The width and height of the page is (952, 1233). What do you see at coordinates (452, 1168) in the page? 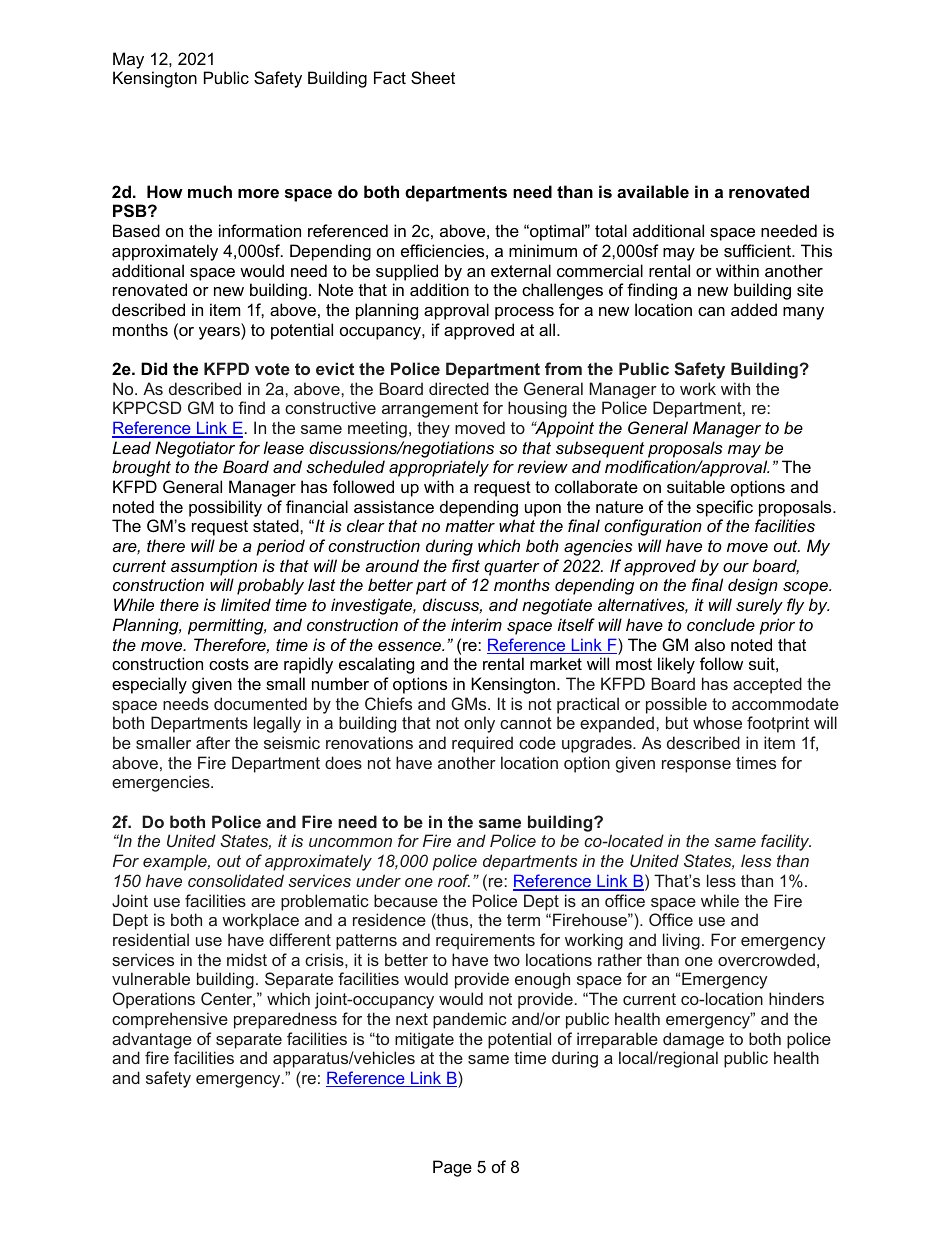
I see `Page` at bounding box center [452, 1168].
